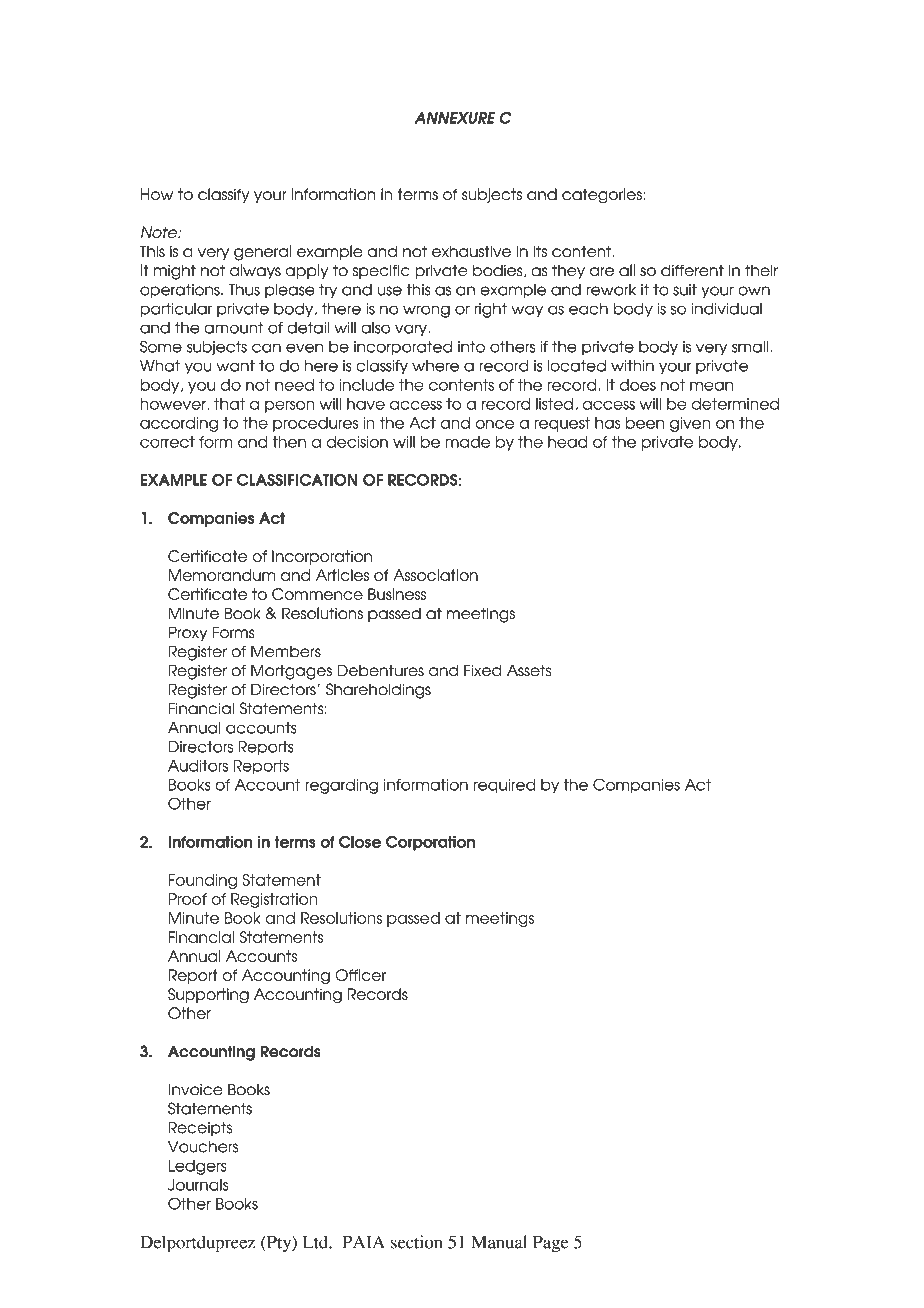 The height and width of the screenshot is (1308, 924). I want to click on Fixed, so click(482, 670).
